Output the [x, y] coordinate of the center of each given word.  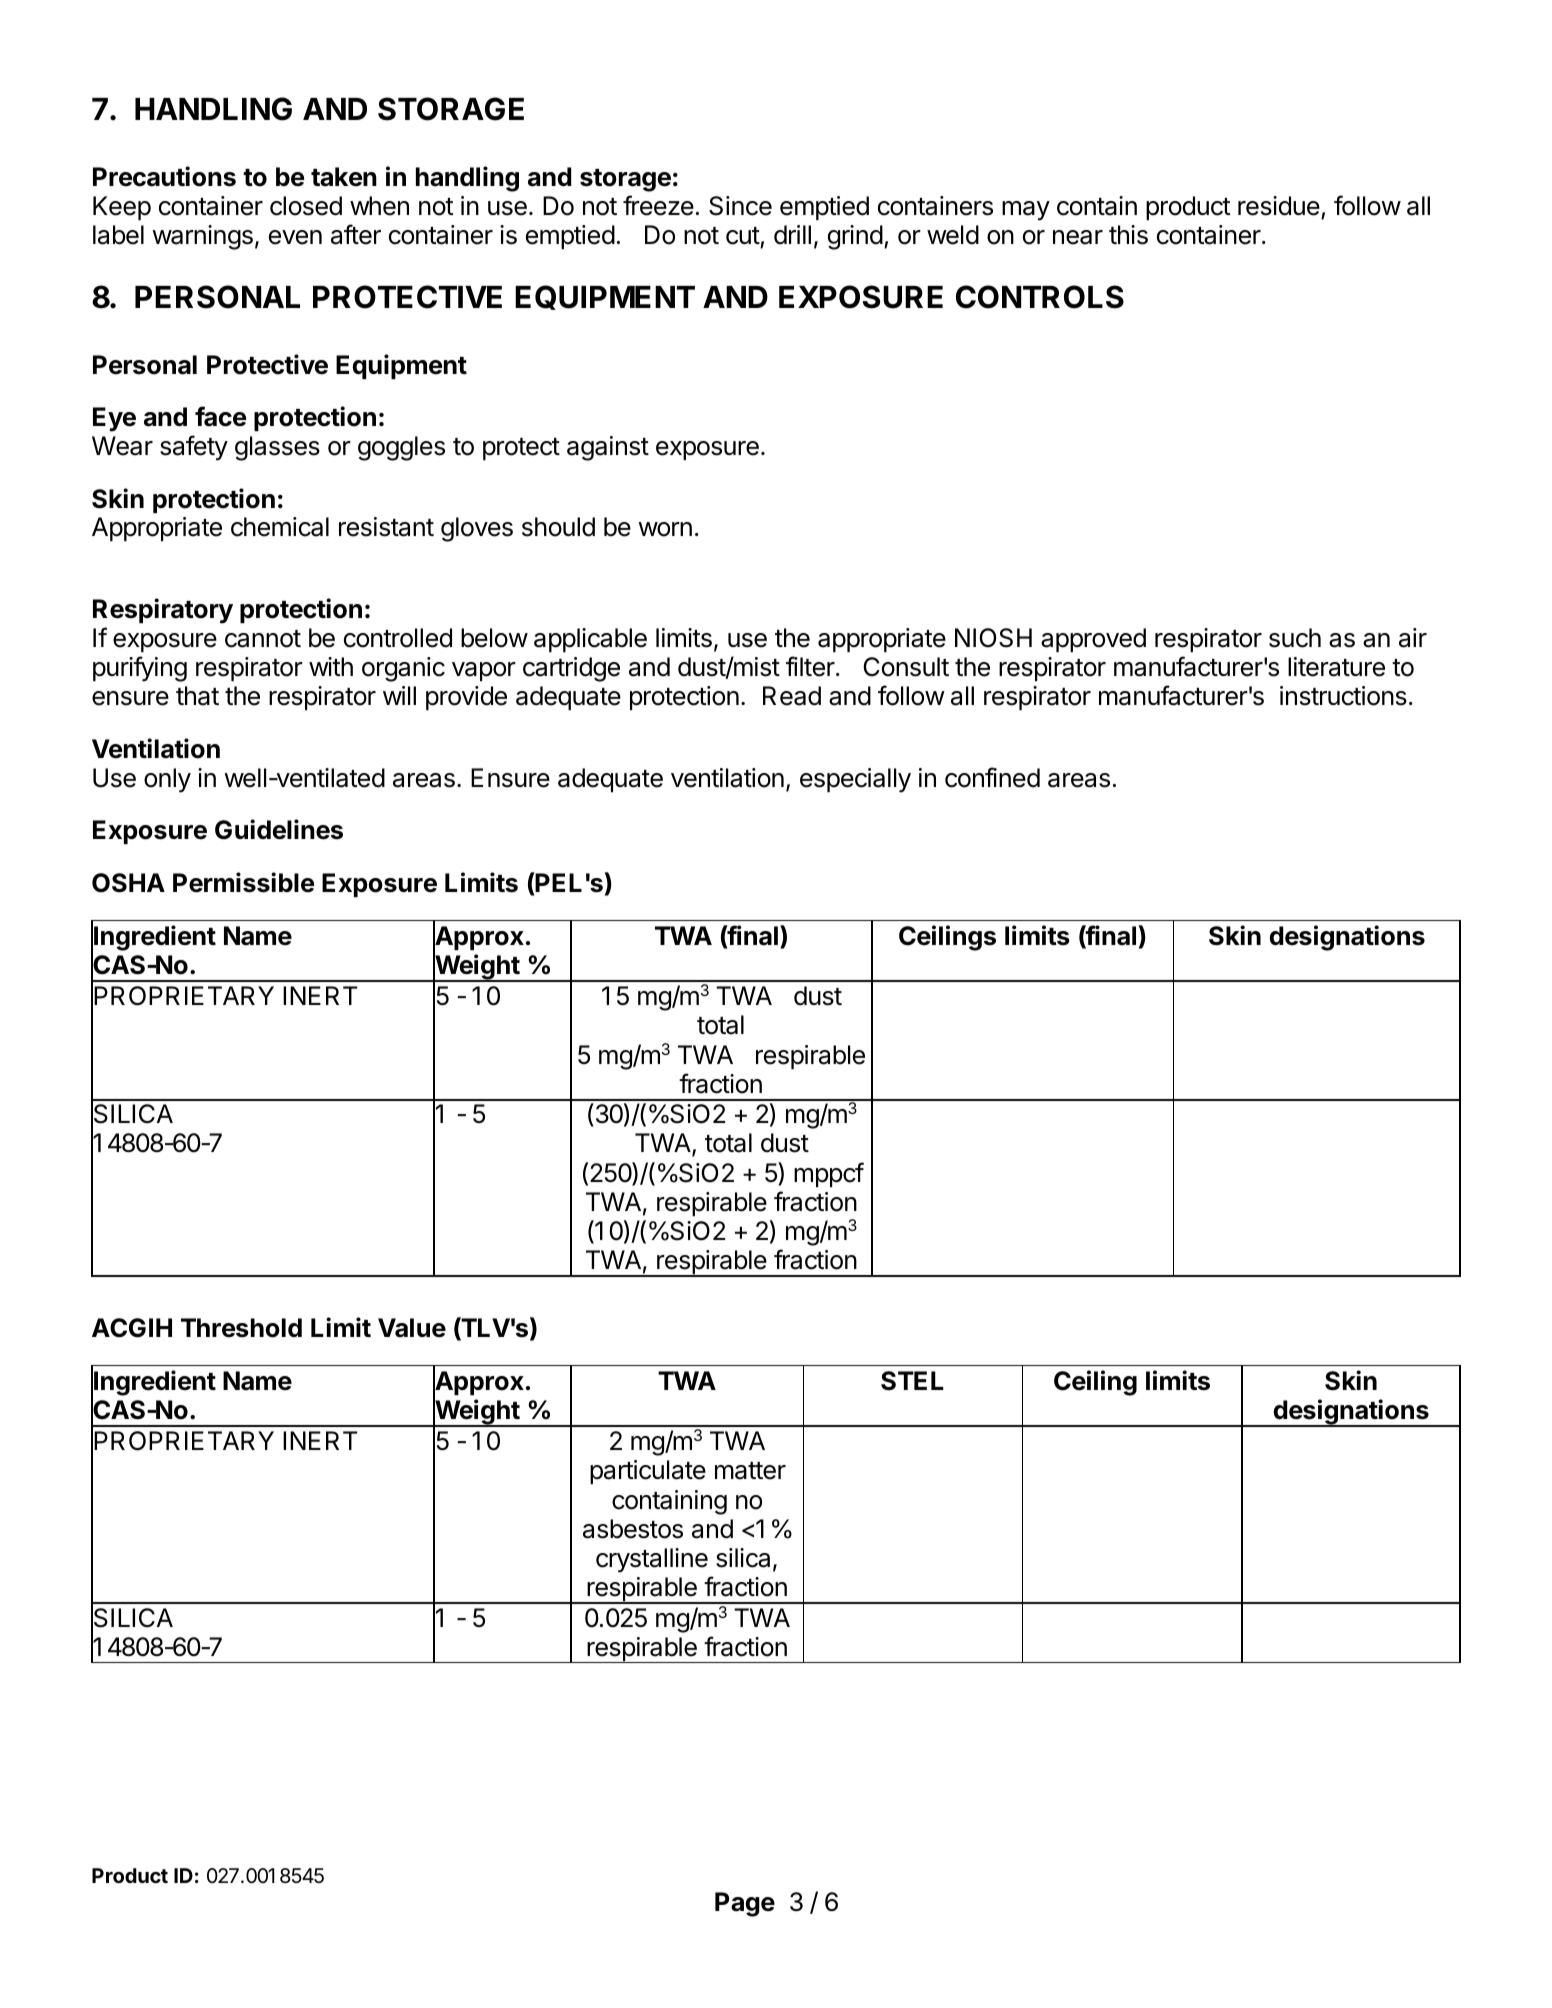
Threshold [241, 1328]
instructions [1343, 696]
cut [743, 236]
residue [1279, 206]
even [295, 237]
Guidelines [279, 829]
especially [855, 780]
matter [750, 1471]
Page [745, 1904]
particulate [648, 1472]
